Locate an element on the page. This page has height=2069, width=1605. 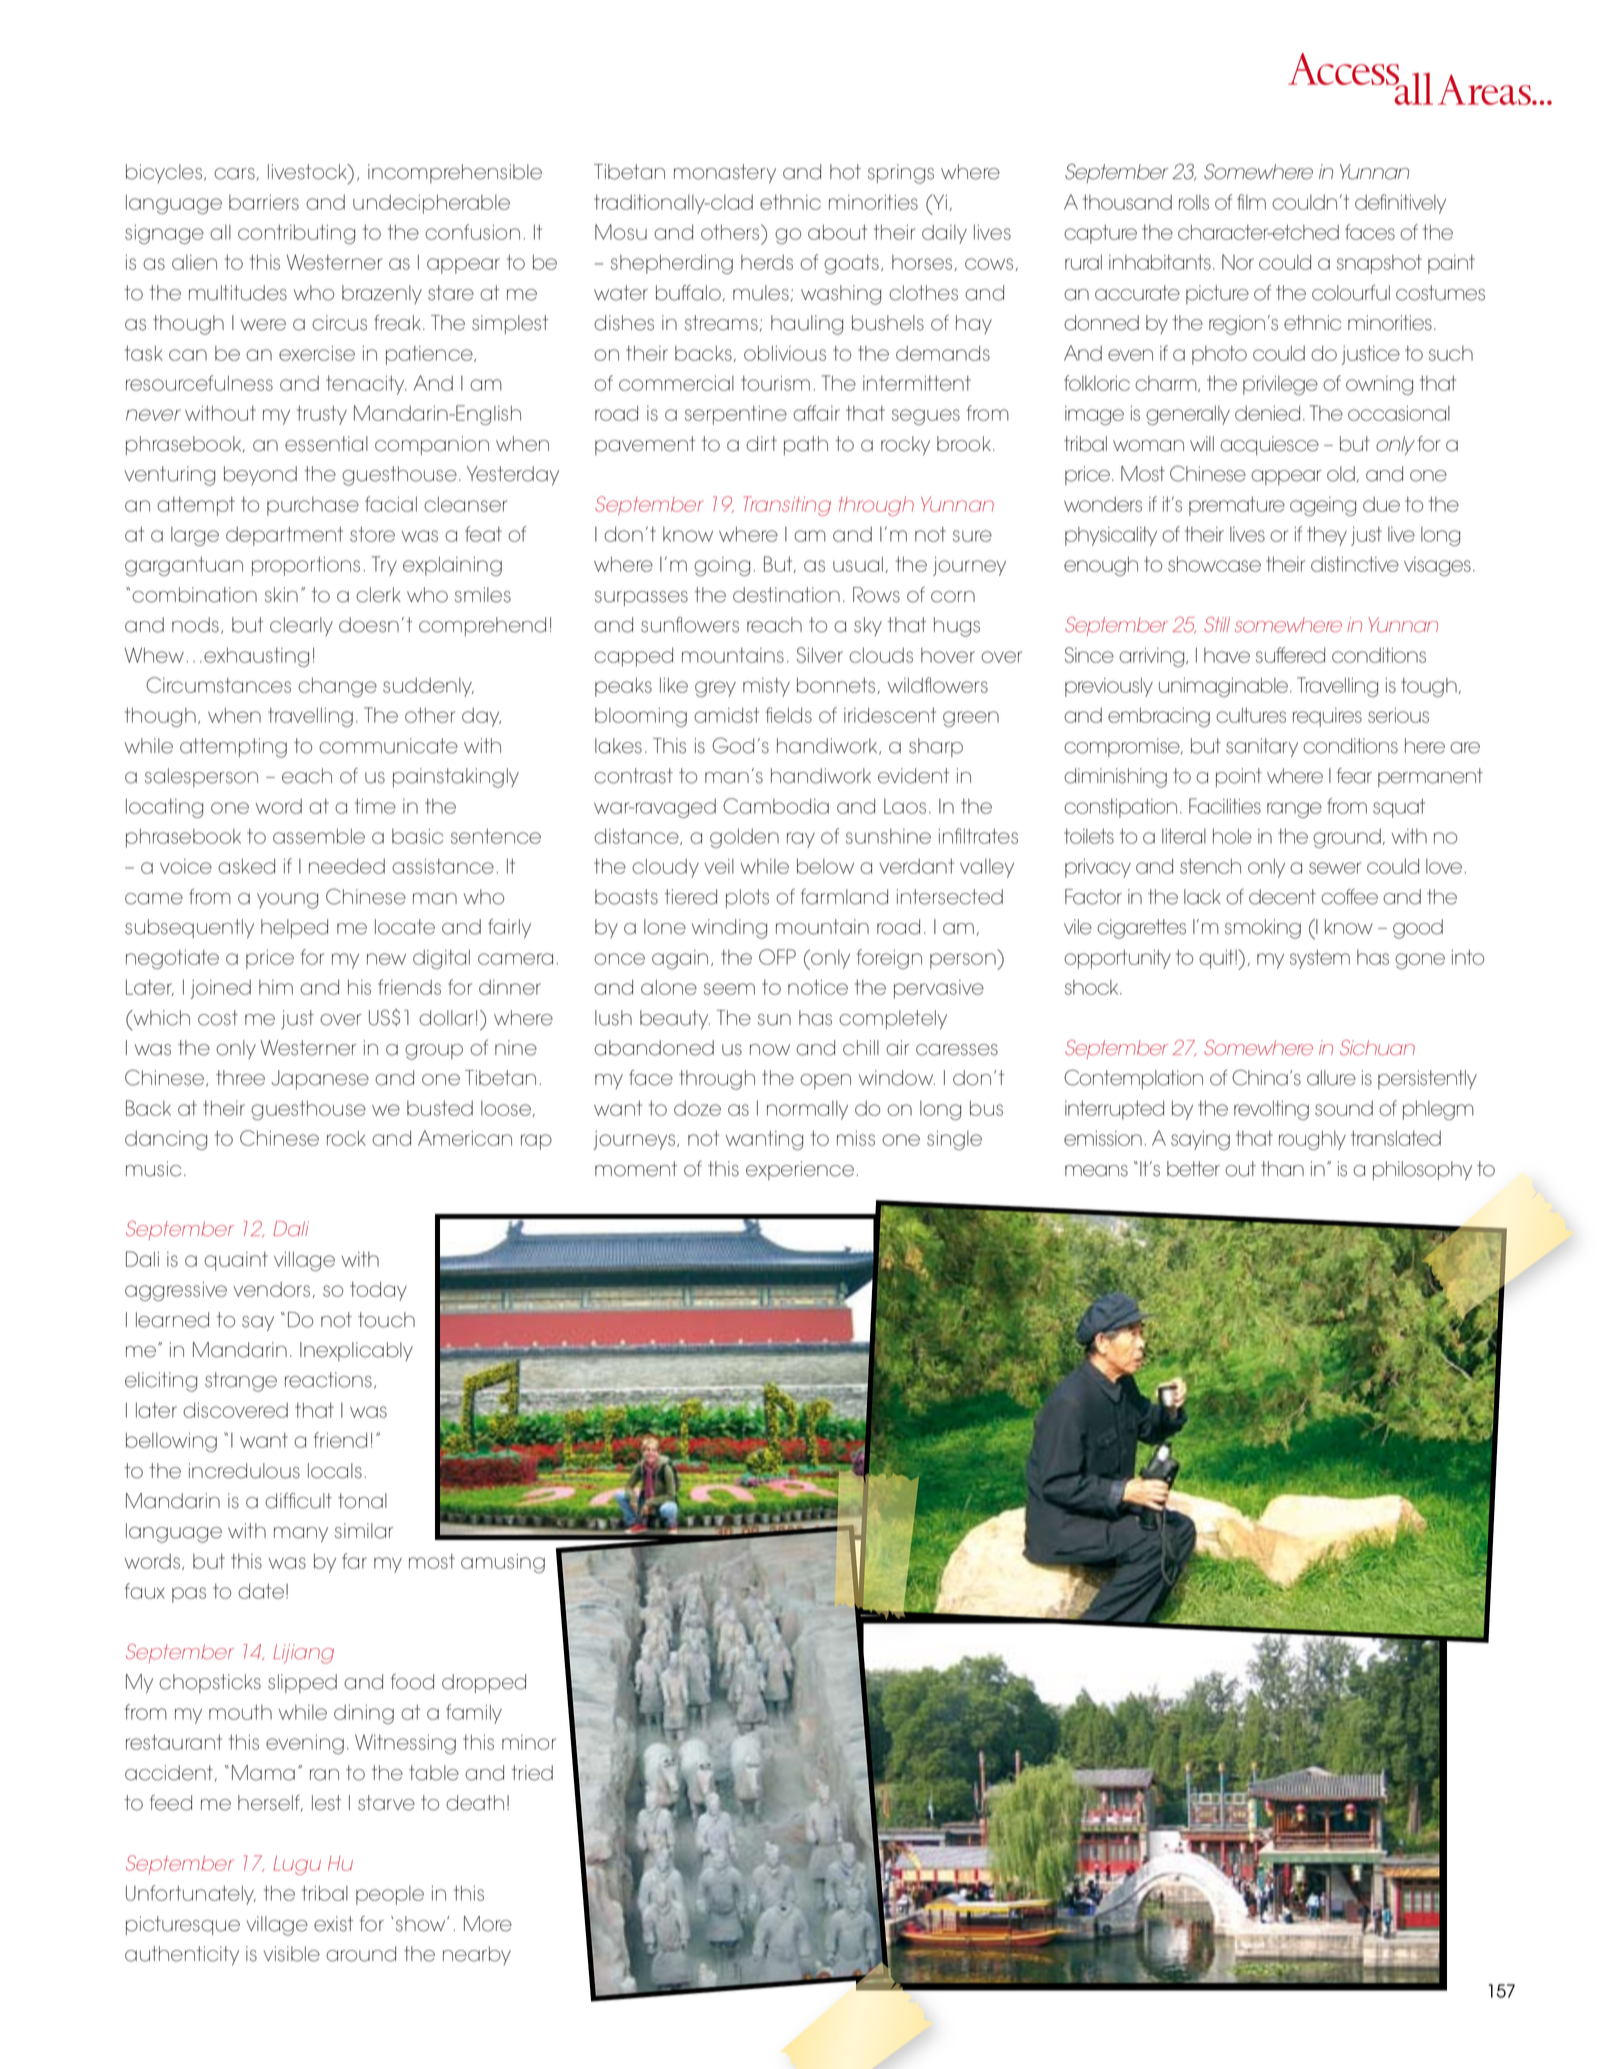
change is located at coordinates (337, 687).
